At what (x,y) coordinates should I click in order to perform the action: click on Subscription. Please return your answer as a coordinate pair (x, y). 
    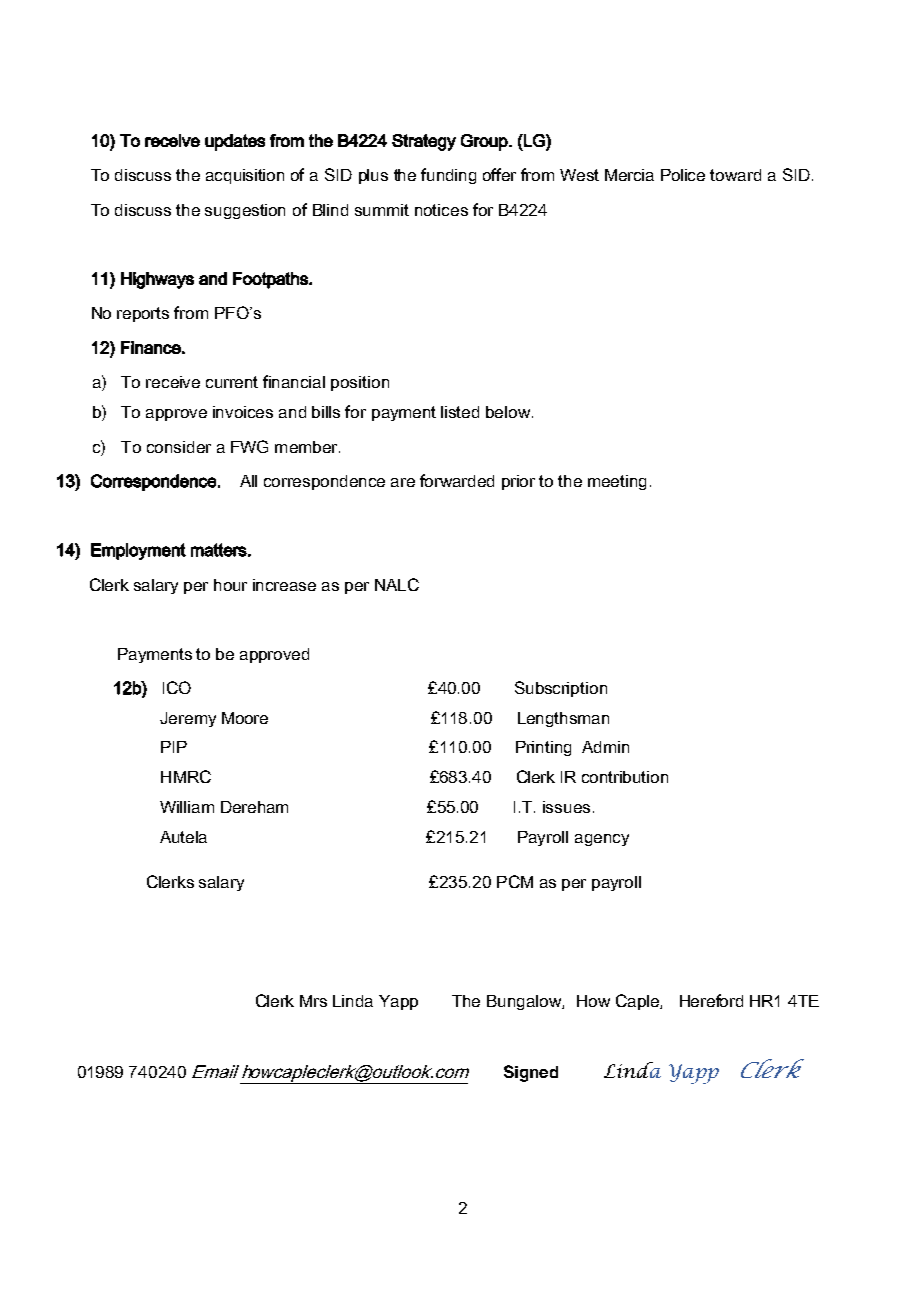
    Looking at the image, I should click on (561, 689).
